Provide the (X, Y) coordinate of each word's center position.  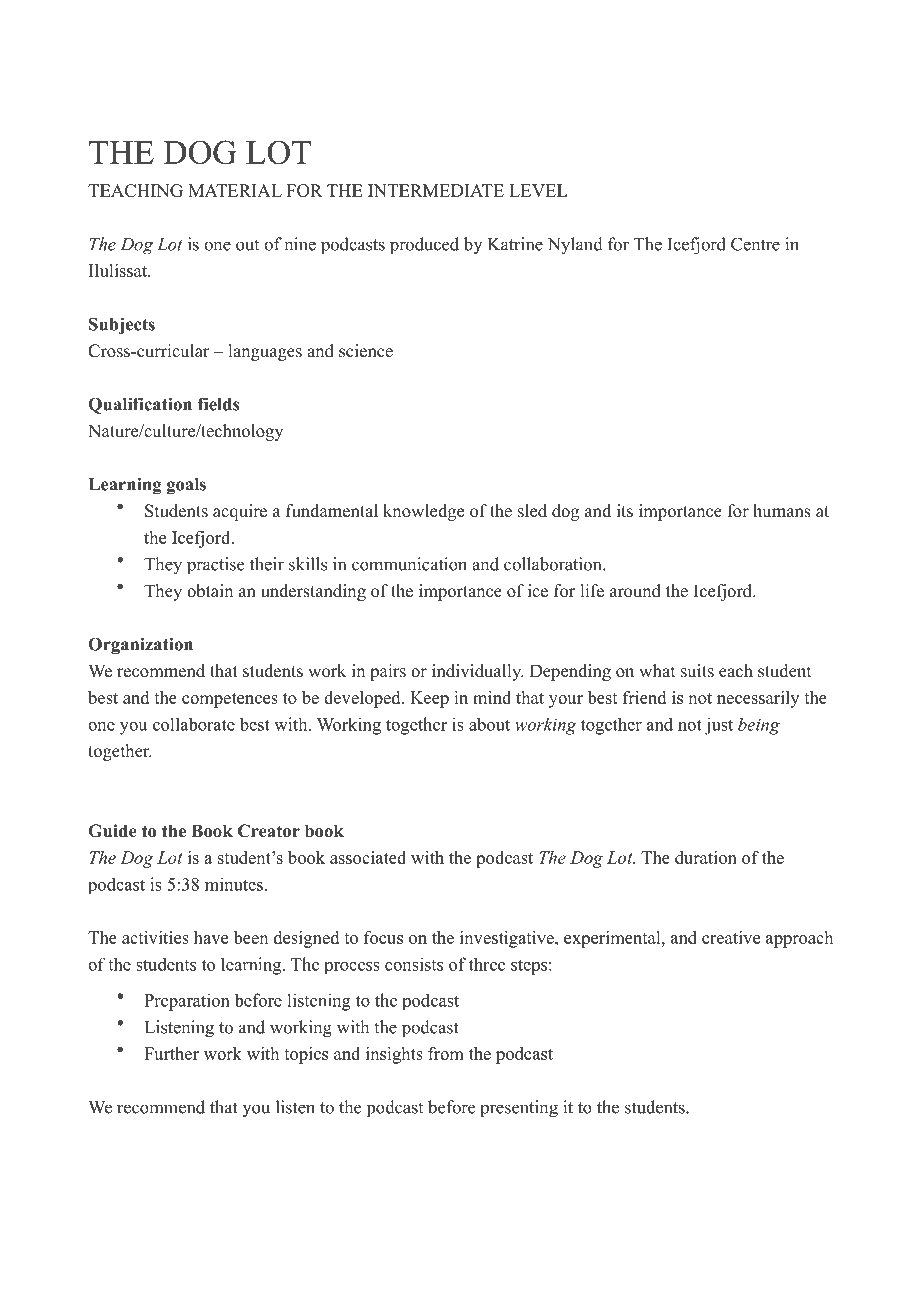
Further (171, 1053)
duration (706, 857)
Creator (269, 831)
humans (782, 511)
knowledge (423, 512)
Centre (755, 244)
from (446, 1053)
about (489, 724)
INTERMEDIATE (436, 190)
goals (186, 486)
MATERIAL (235, 190)
